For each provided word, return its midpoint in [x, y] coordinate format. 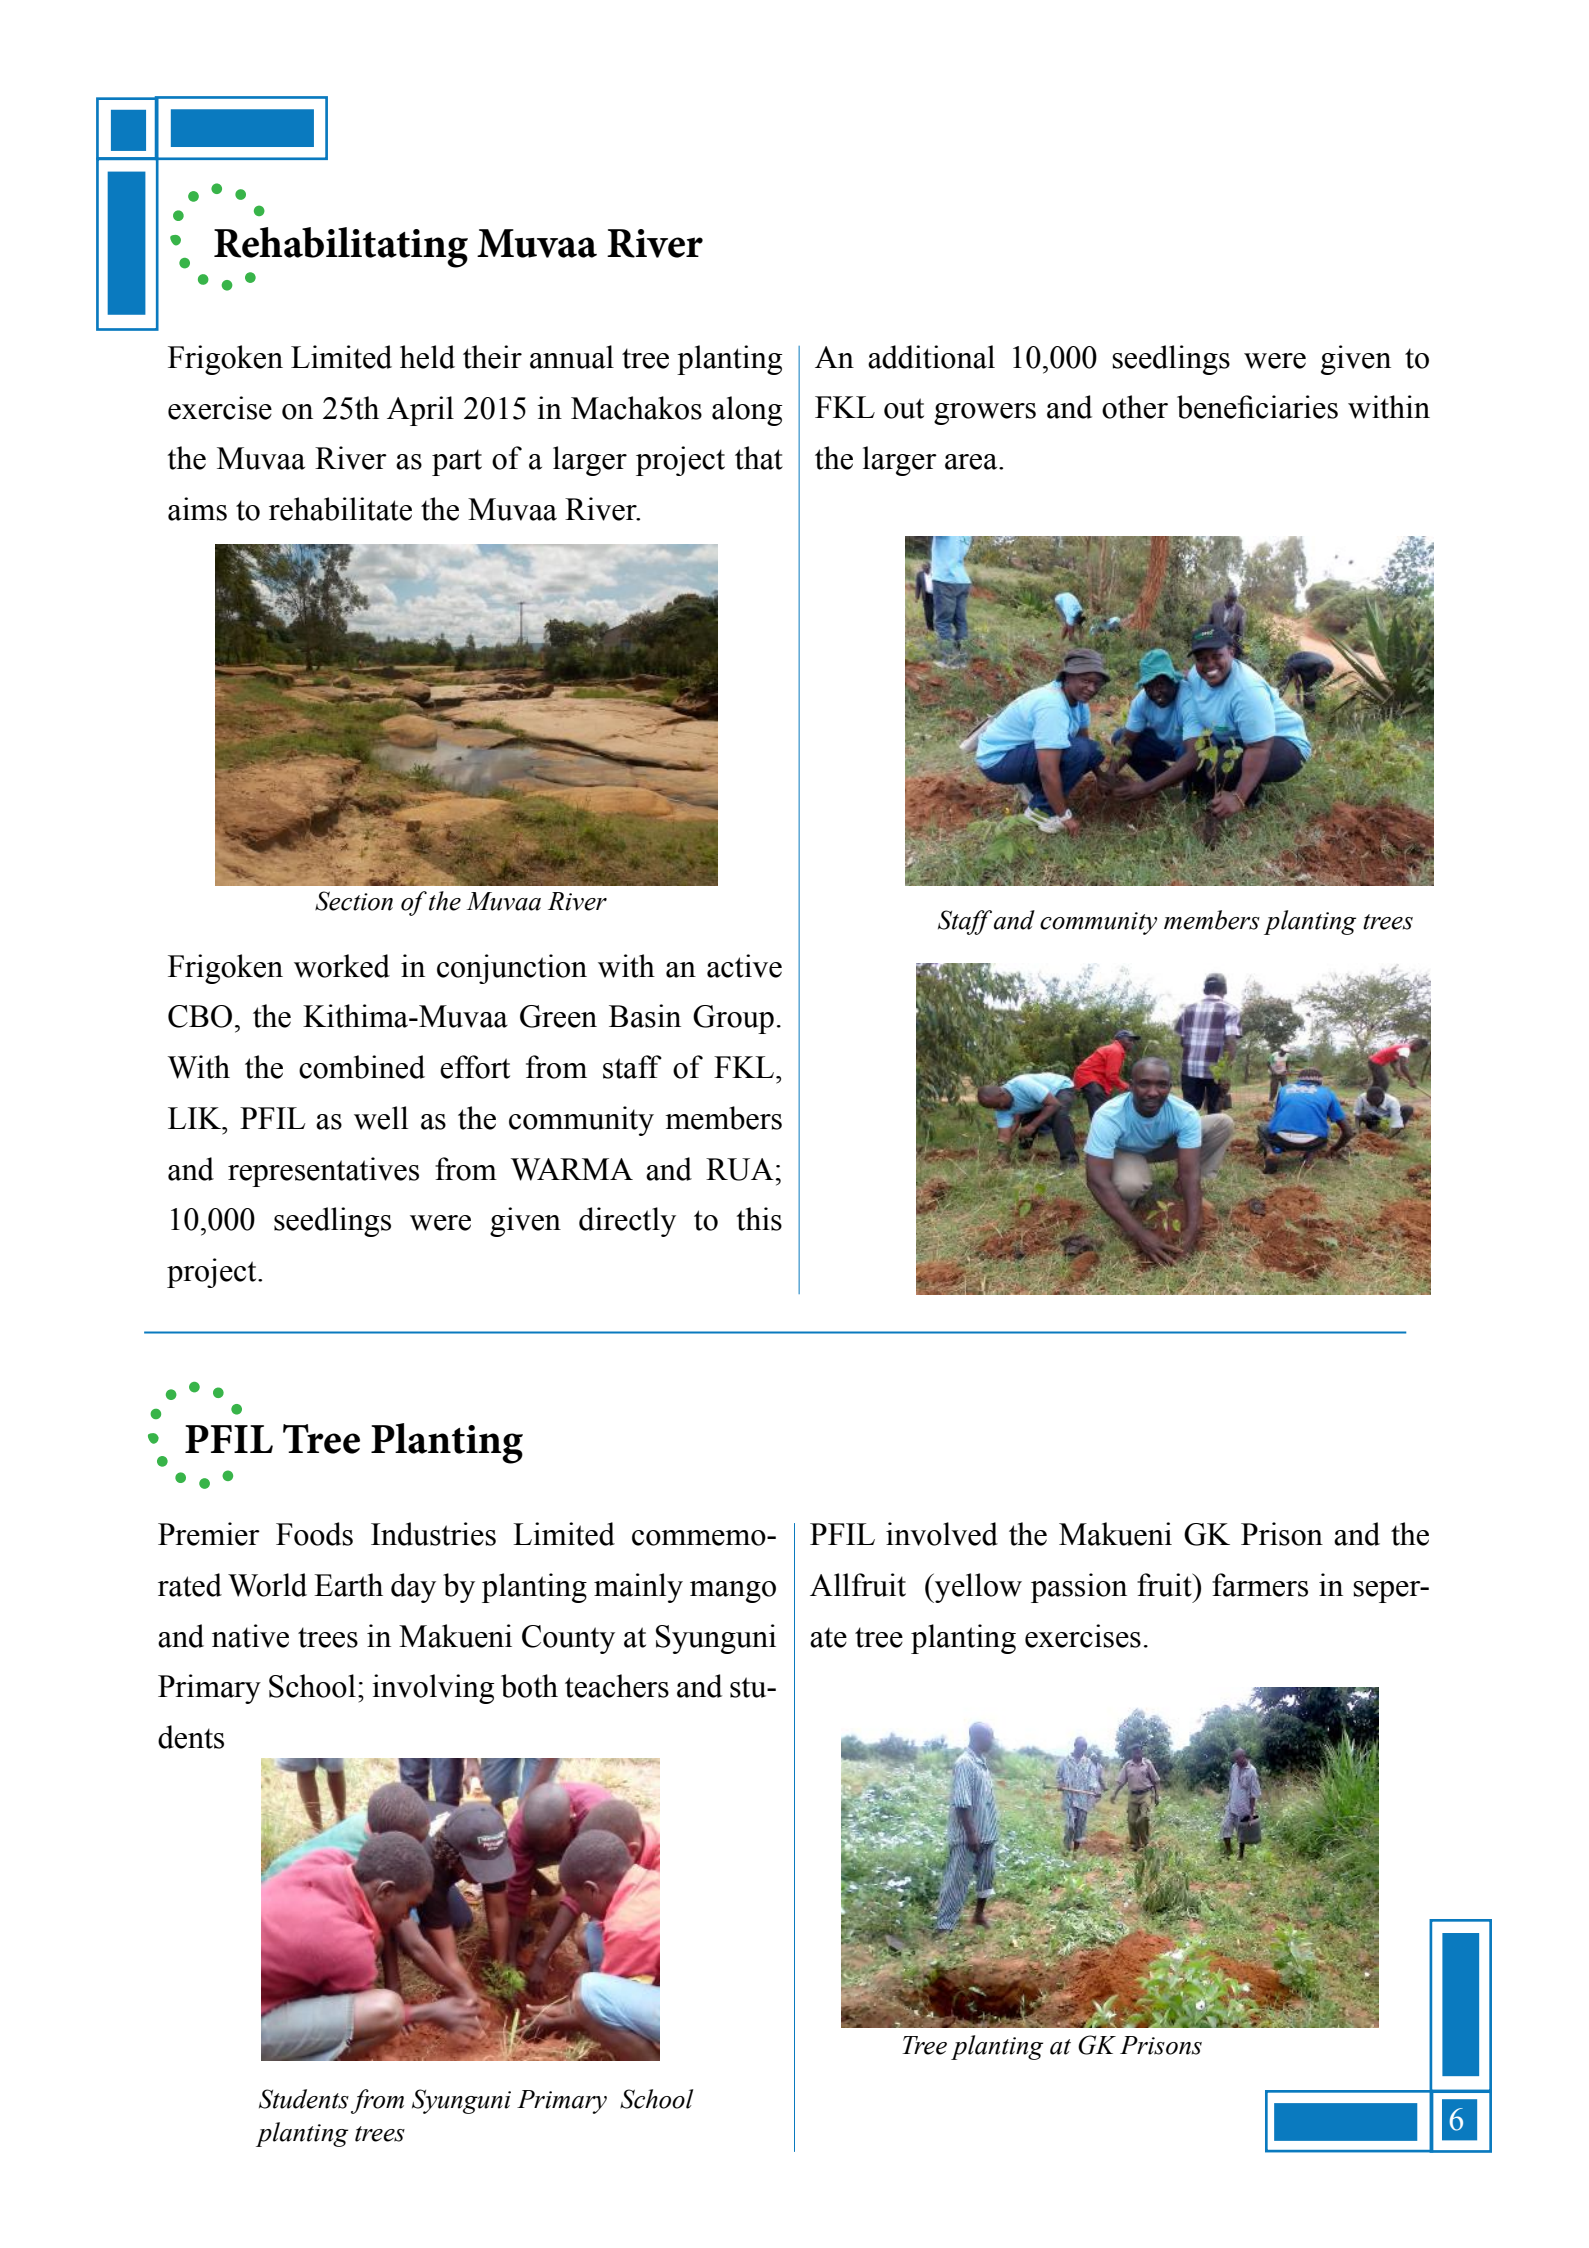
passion [1079, 1588]
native [250, 1636]
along [747, 411]
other [1135, 407]
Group [733, 1019]
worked [342, 966]
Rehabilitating [341, 247]
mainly [638, 1588]
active [744, 966]
